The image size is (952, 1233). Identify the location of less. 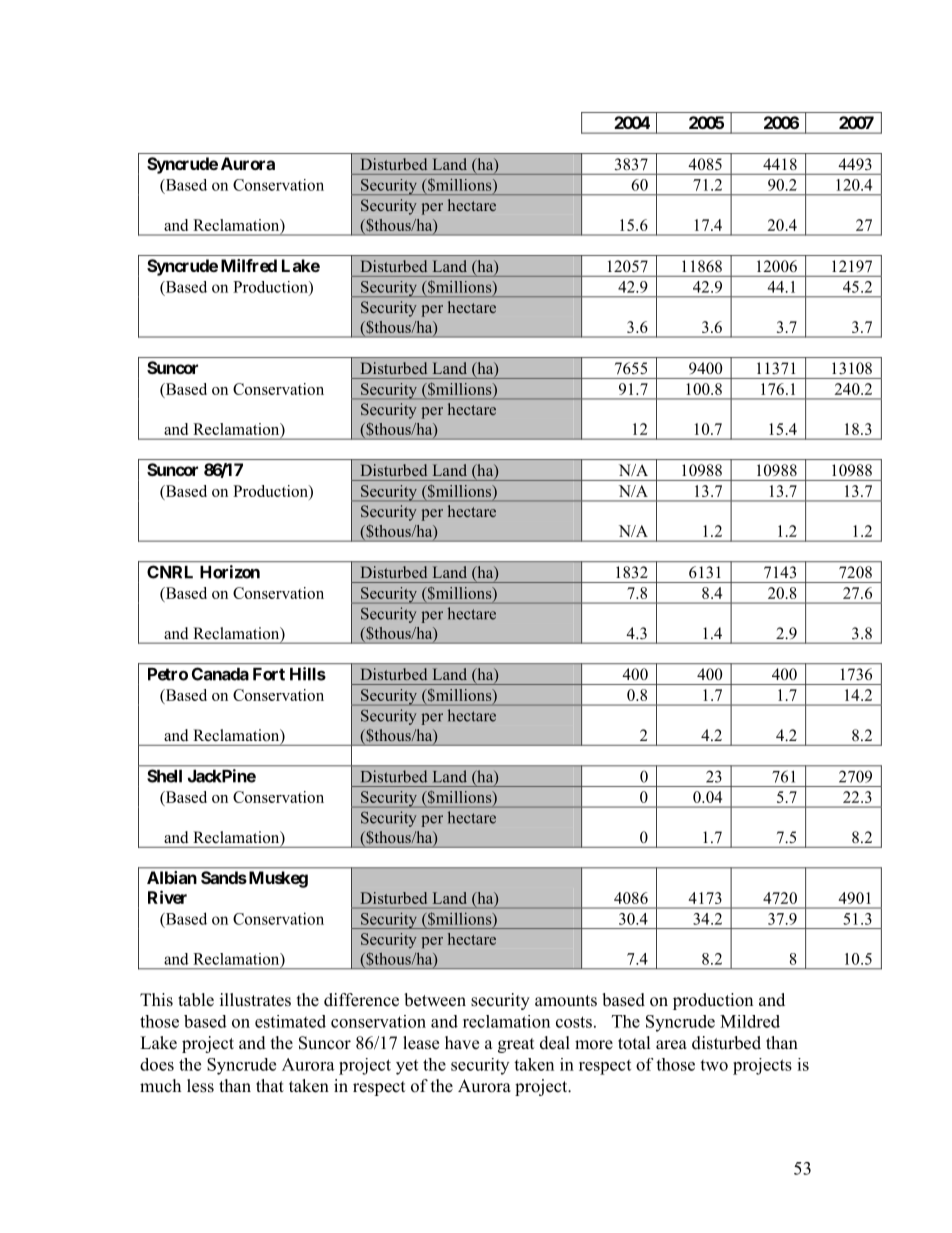
(200, 1086).
